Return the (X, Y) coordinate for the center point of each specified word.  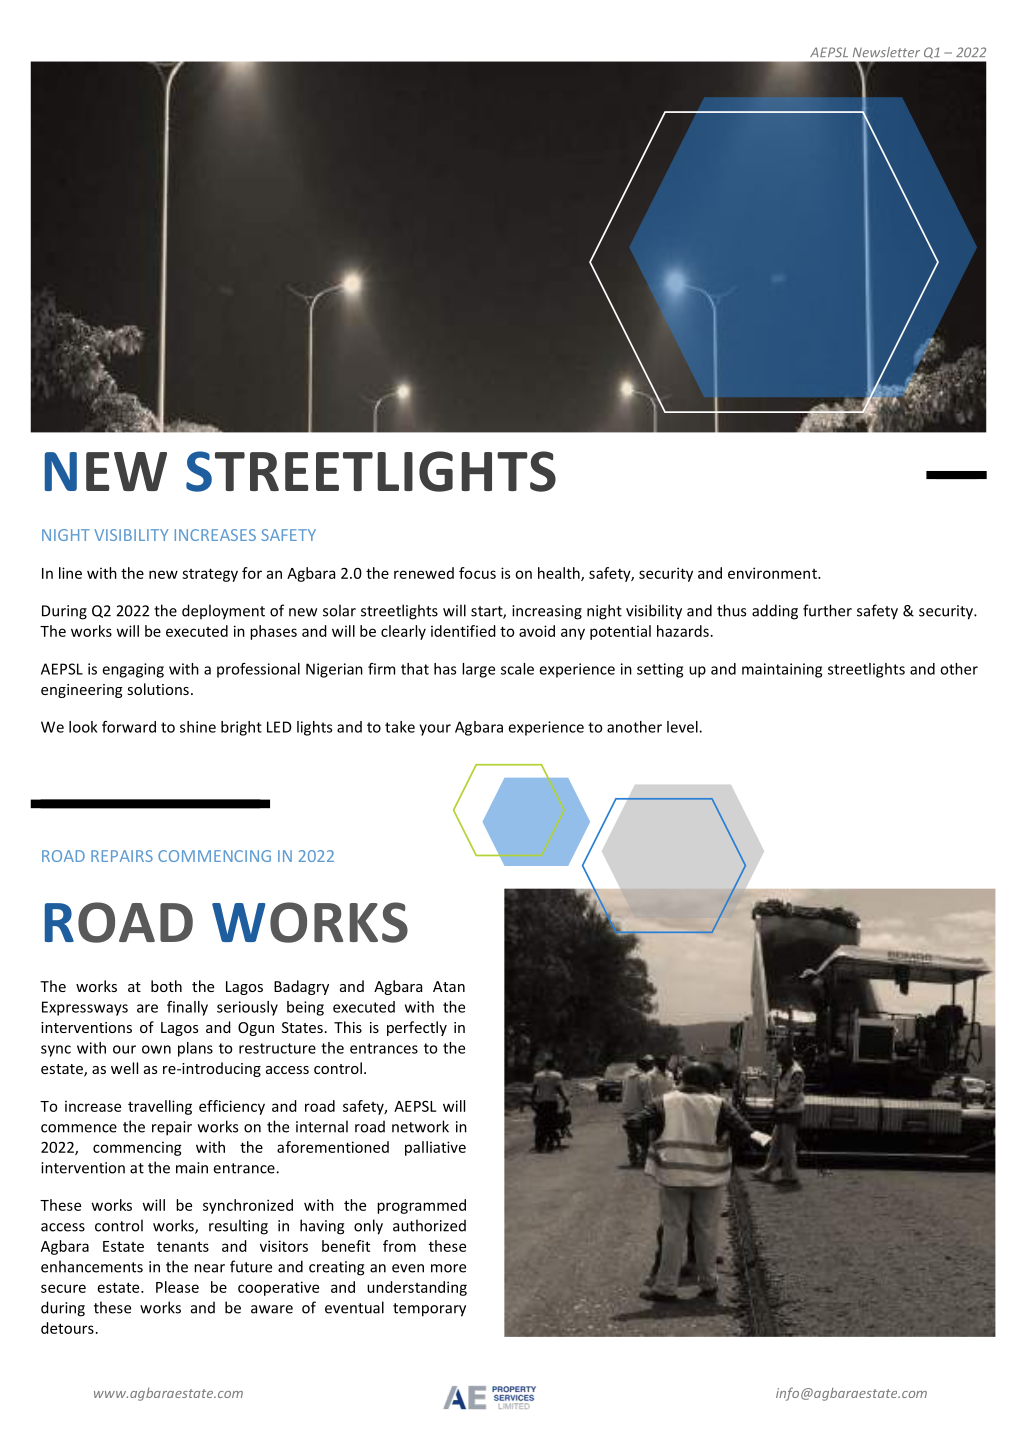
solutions (158, 689)
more (448, 1268)
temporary (429, 1310)
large (478, 670)
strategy (210, 575)
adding (775, 612)
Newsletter (886, 52)
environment (773, 573)
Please (177, 1287)
